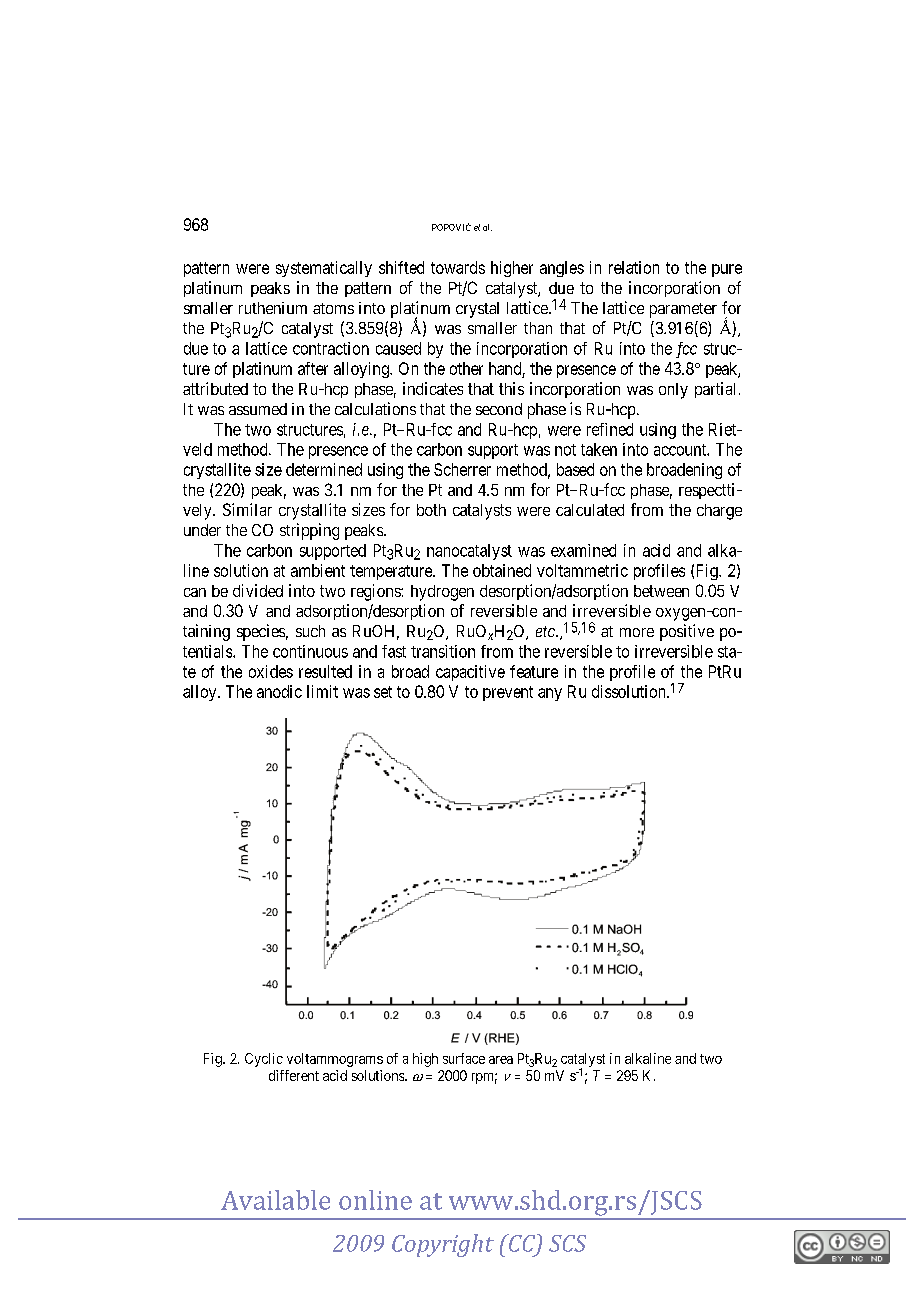 Image resolution: width=924 pixels, height=1308 pixels. Describe the element at coordinates (508, 693) in the page. I see `prevent` at that location.
